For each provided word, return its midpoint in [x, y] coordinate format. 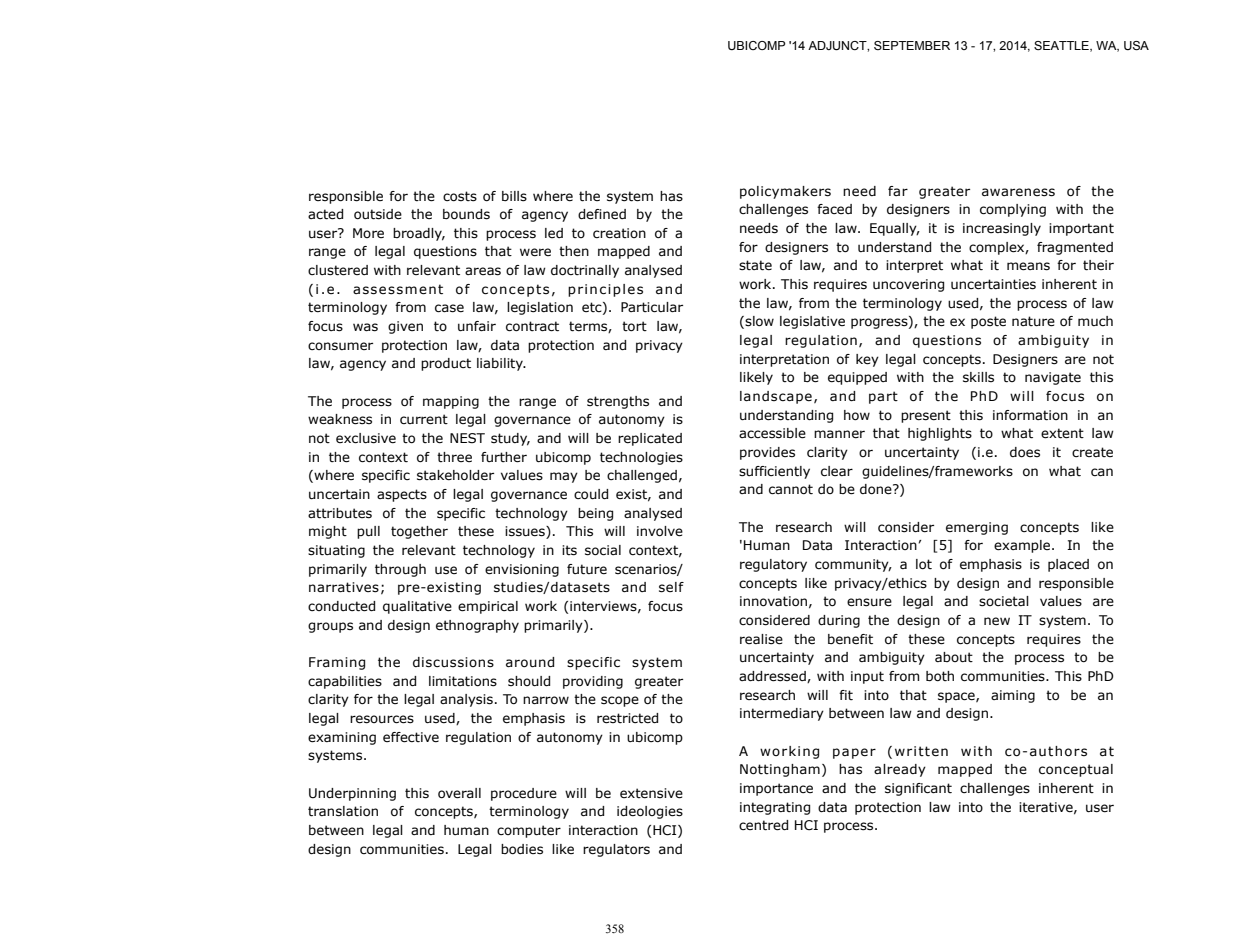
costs [460, 196]
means [1028, 266]
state [755, 265]
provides [767, 453]
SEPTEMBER [912, 45]
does [1025, 452]
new [997, 621]
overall [459, 793]
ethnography [477, 626]
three [454, 457]
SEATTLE [1062, 46]
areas [483, 271]
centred [763, 825]
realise [761, 639]
